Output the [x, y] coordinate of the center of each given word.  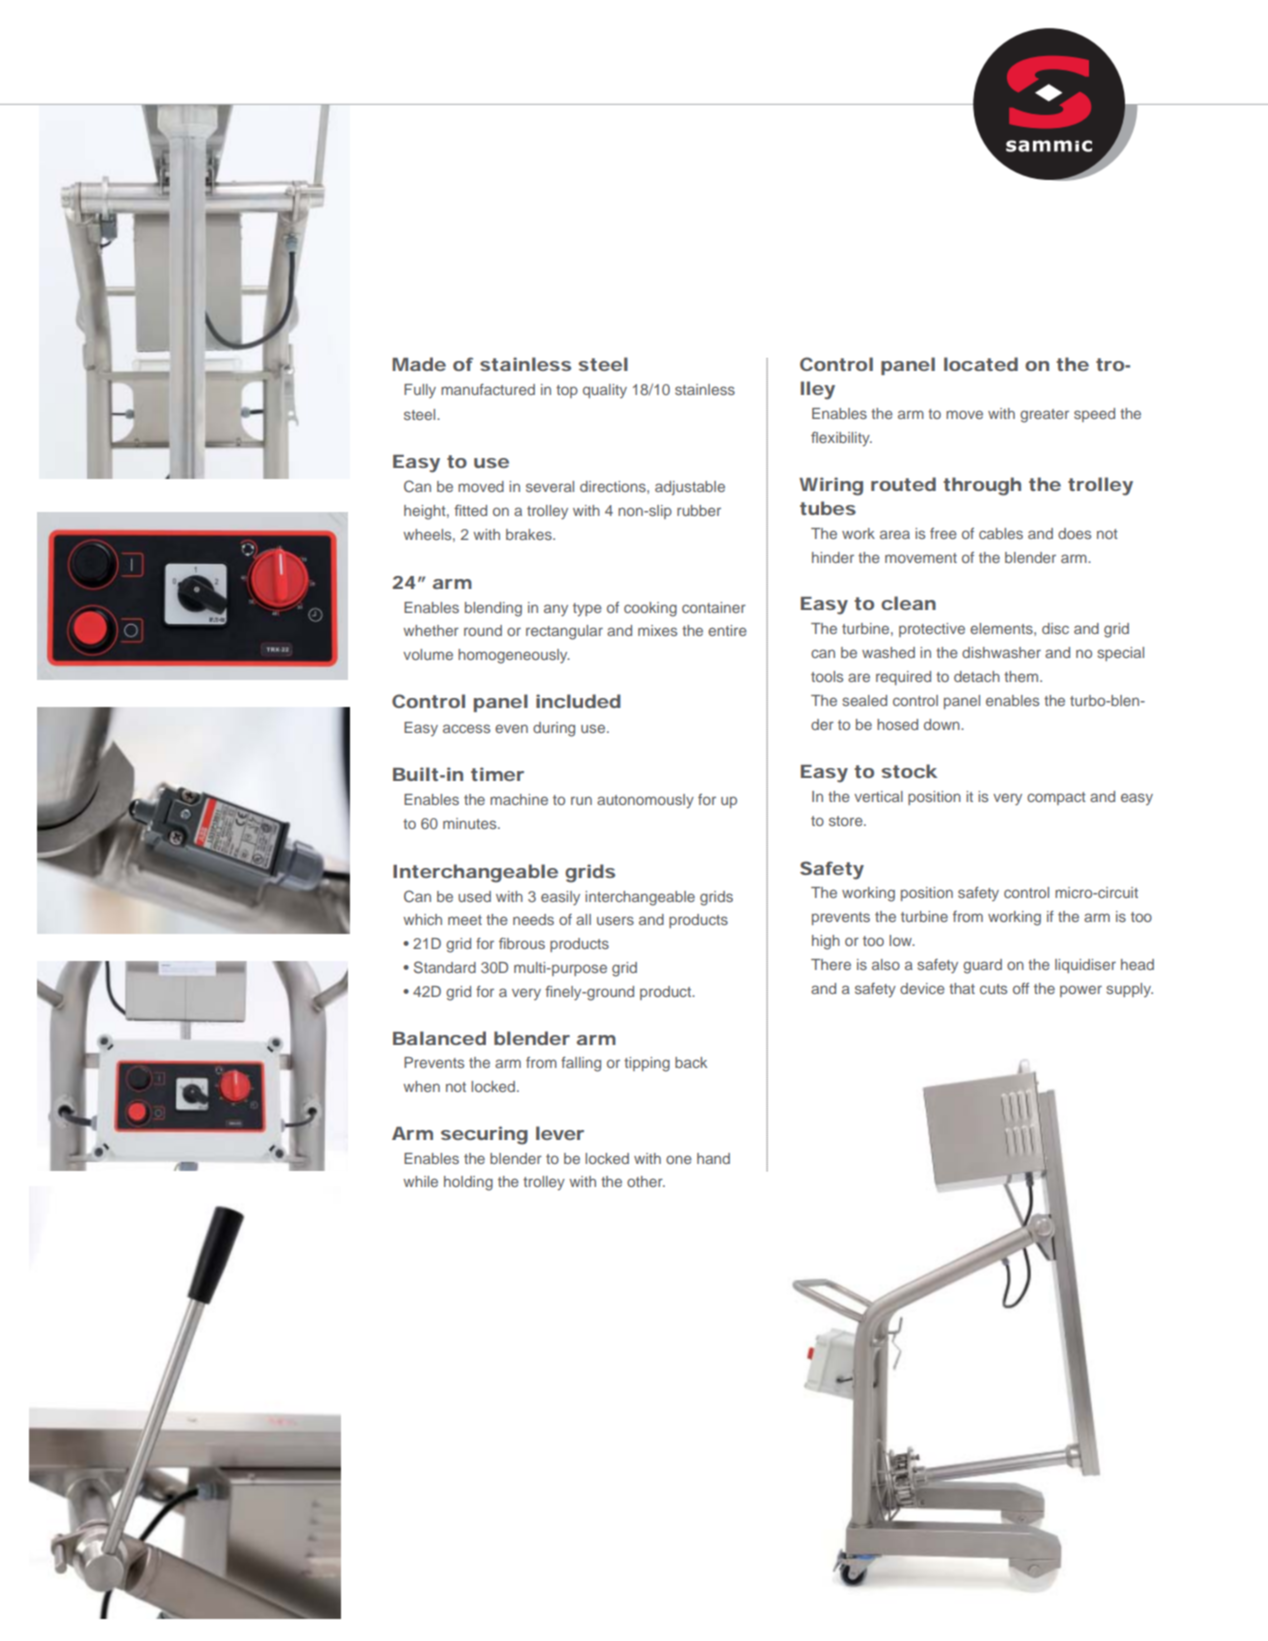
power [1081, 991]
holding [468, 1183]
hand [713, 1158]
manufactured [488, 389]
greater [1044, 416]
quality [605, 391]
